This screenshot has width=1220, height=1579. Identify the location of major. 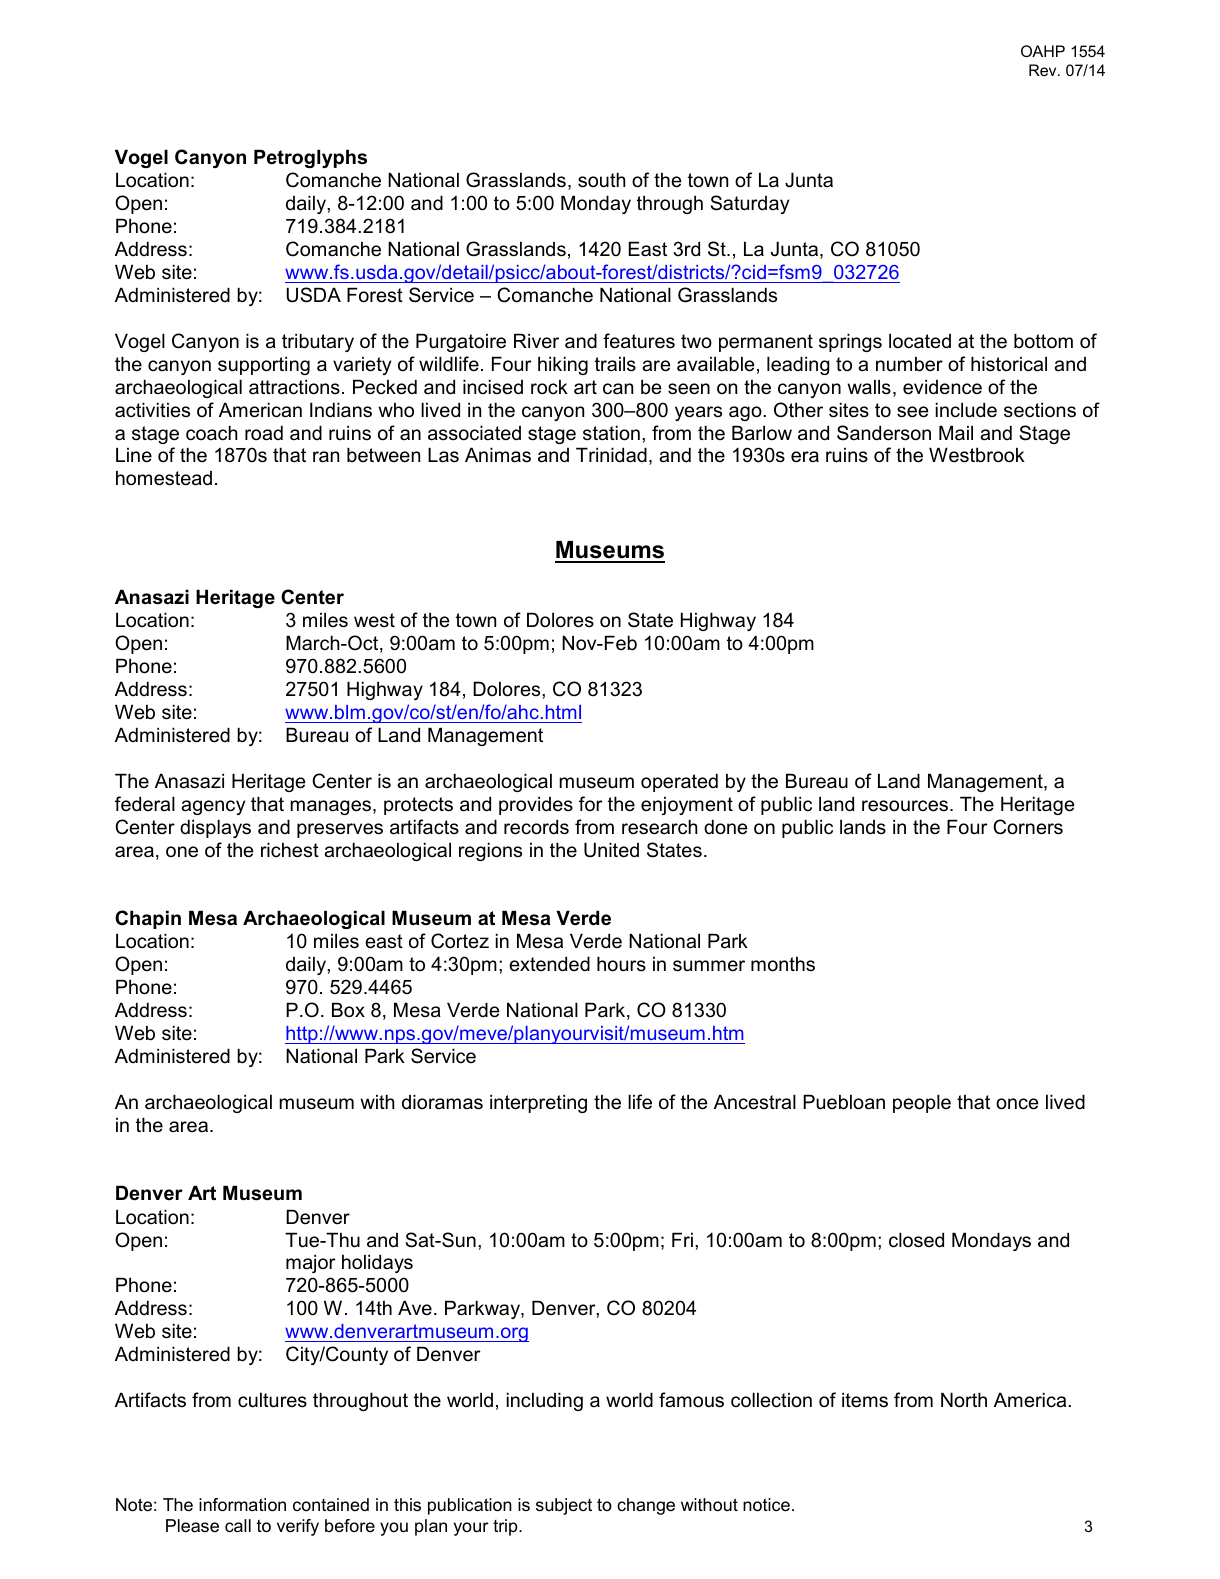
(311, 1263).
